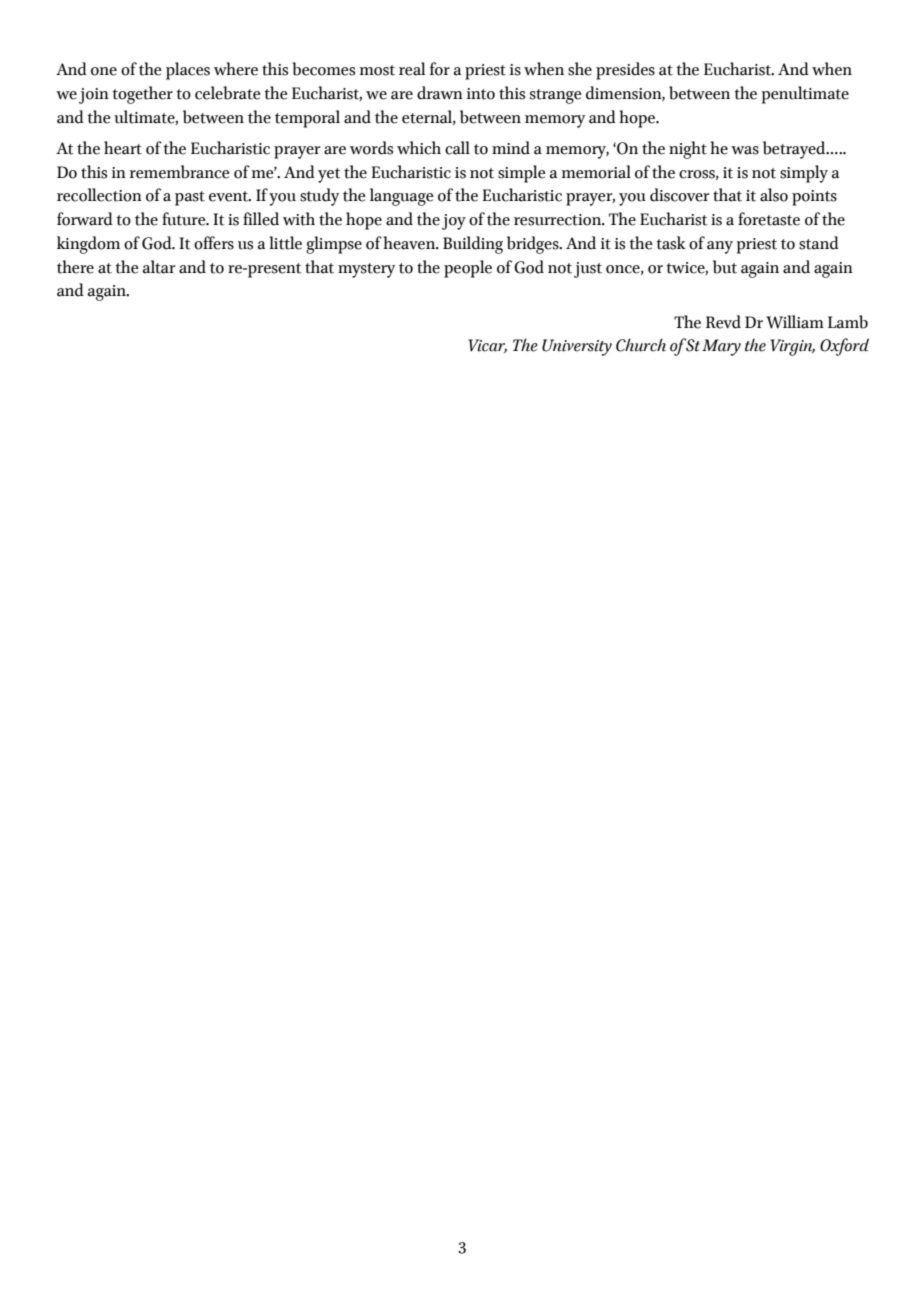 This image has height=1308, width=924. What do you see at coordinates (769, 219) in the image?
I see `foretaste` at bounding box center [769, 219].
